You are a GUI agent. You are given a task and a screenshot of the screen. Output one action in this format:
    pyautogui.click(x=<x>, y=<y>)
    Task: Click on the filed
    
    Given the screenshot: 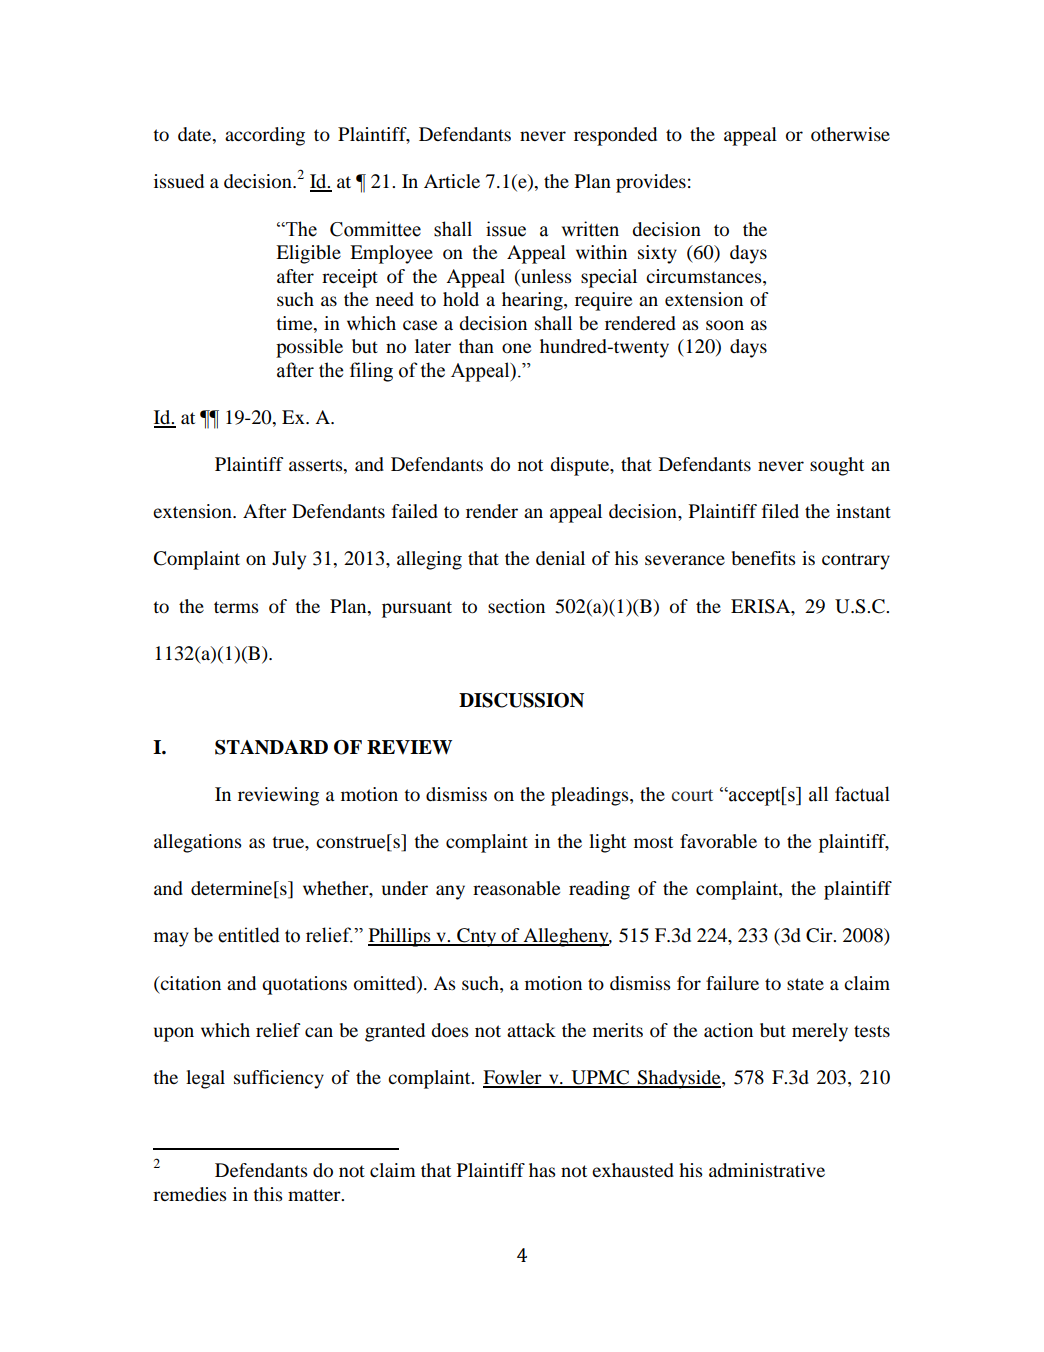 What is the action you would take?
    pyautogui.click(x=780, y=511)
